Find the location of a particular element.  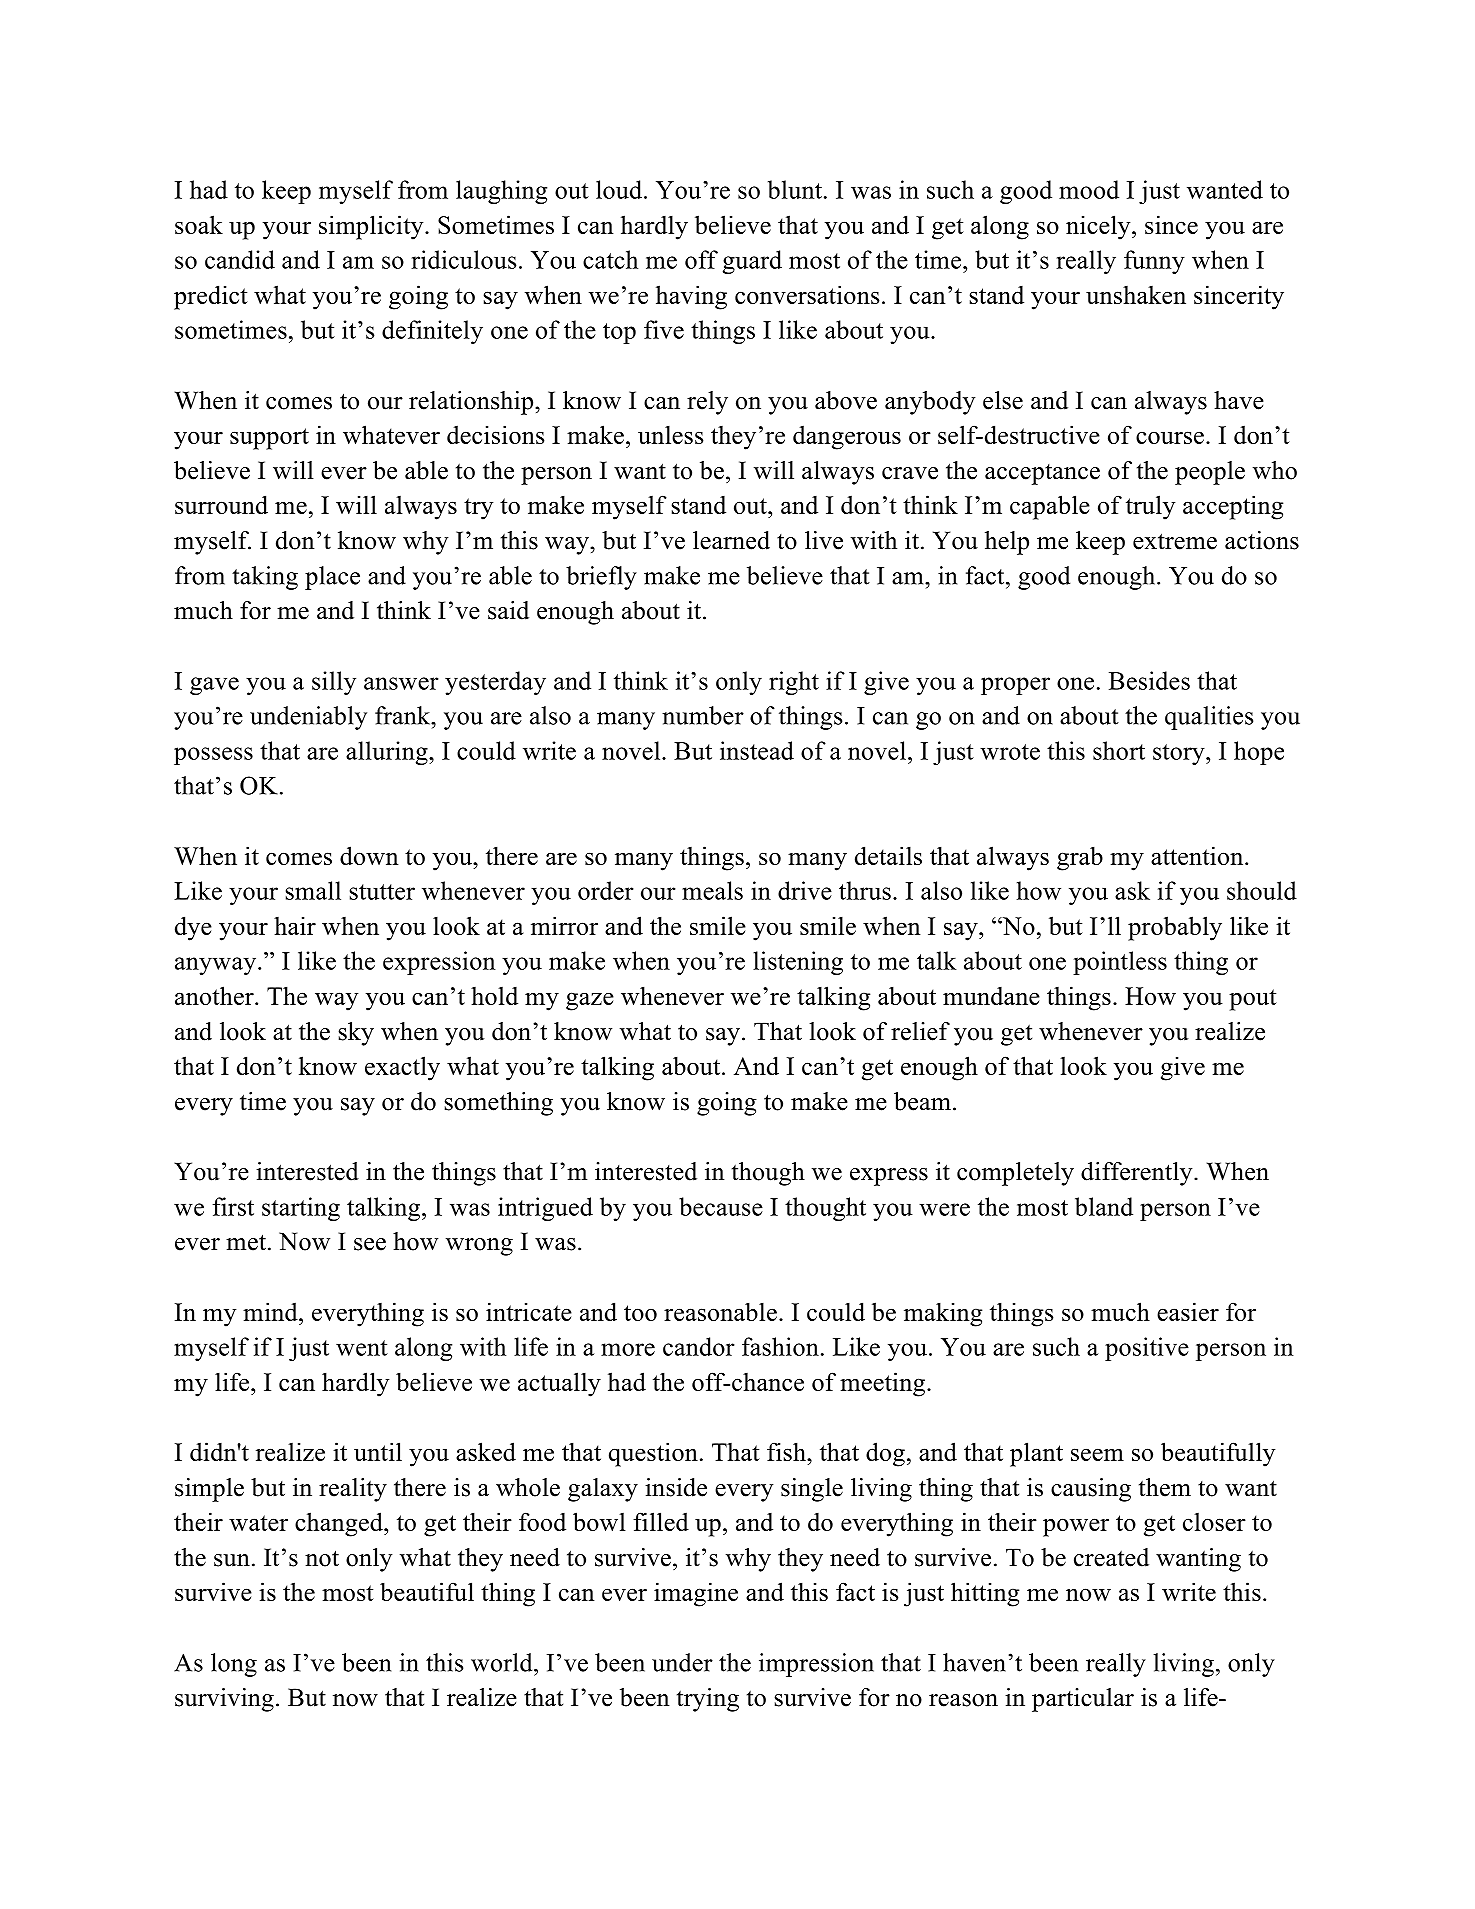

extreme is located at coordinates (1175, 541).
